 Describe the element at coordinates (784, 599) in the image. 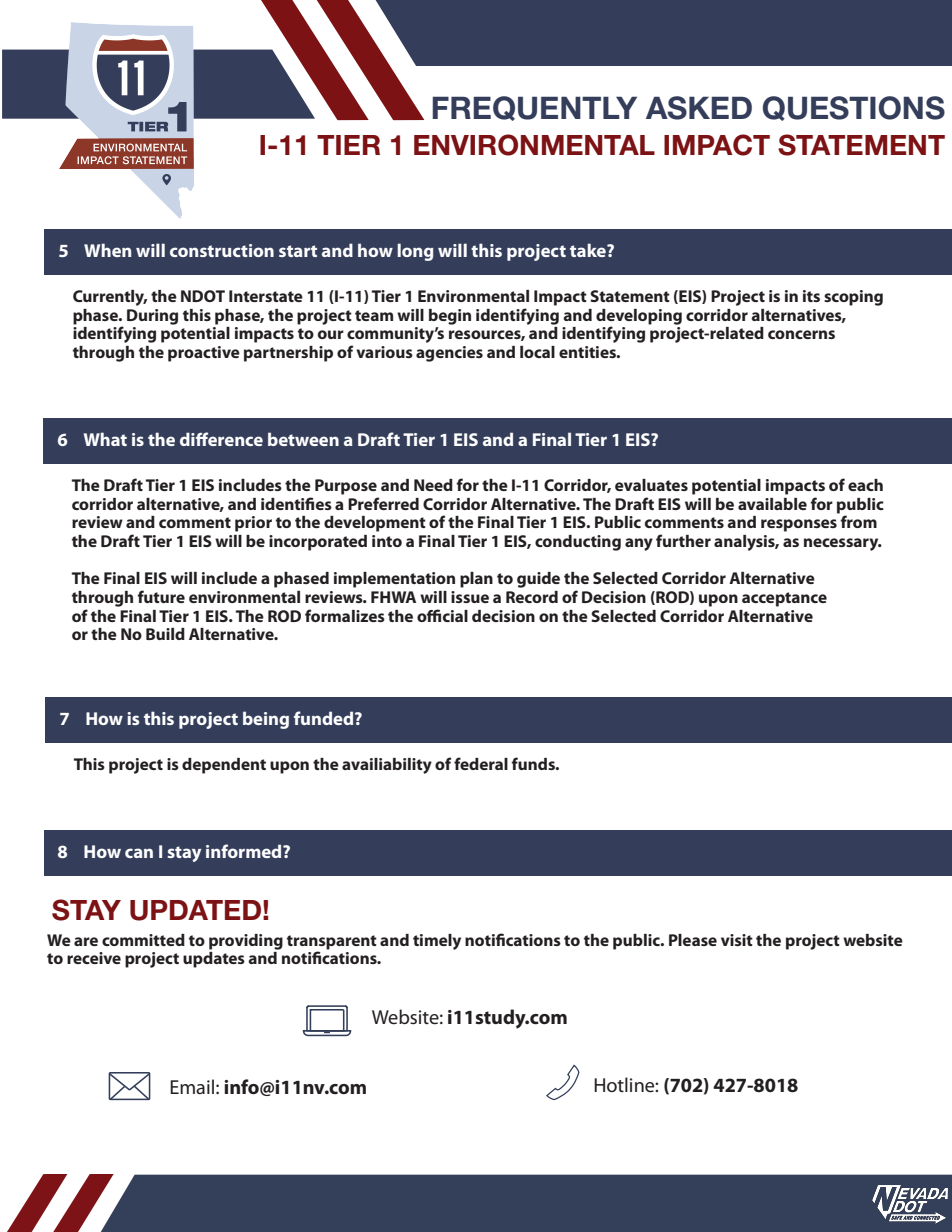

I see `acceptance` at that location.
